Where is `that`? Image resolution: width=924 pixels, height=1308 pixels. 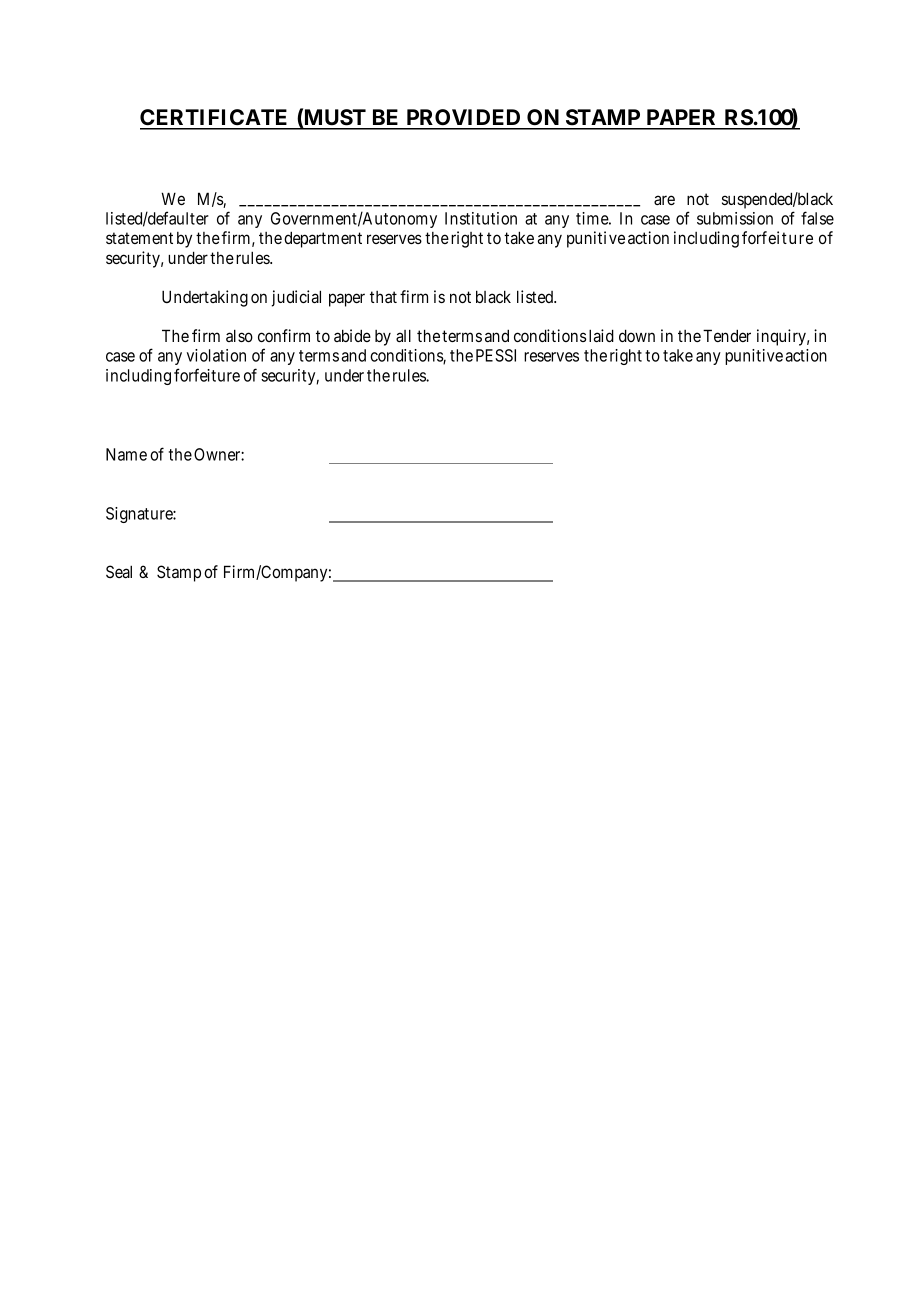 that is located at coordinates (383, 297).
